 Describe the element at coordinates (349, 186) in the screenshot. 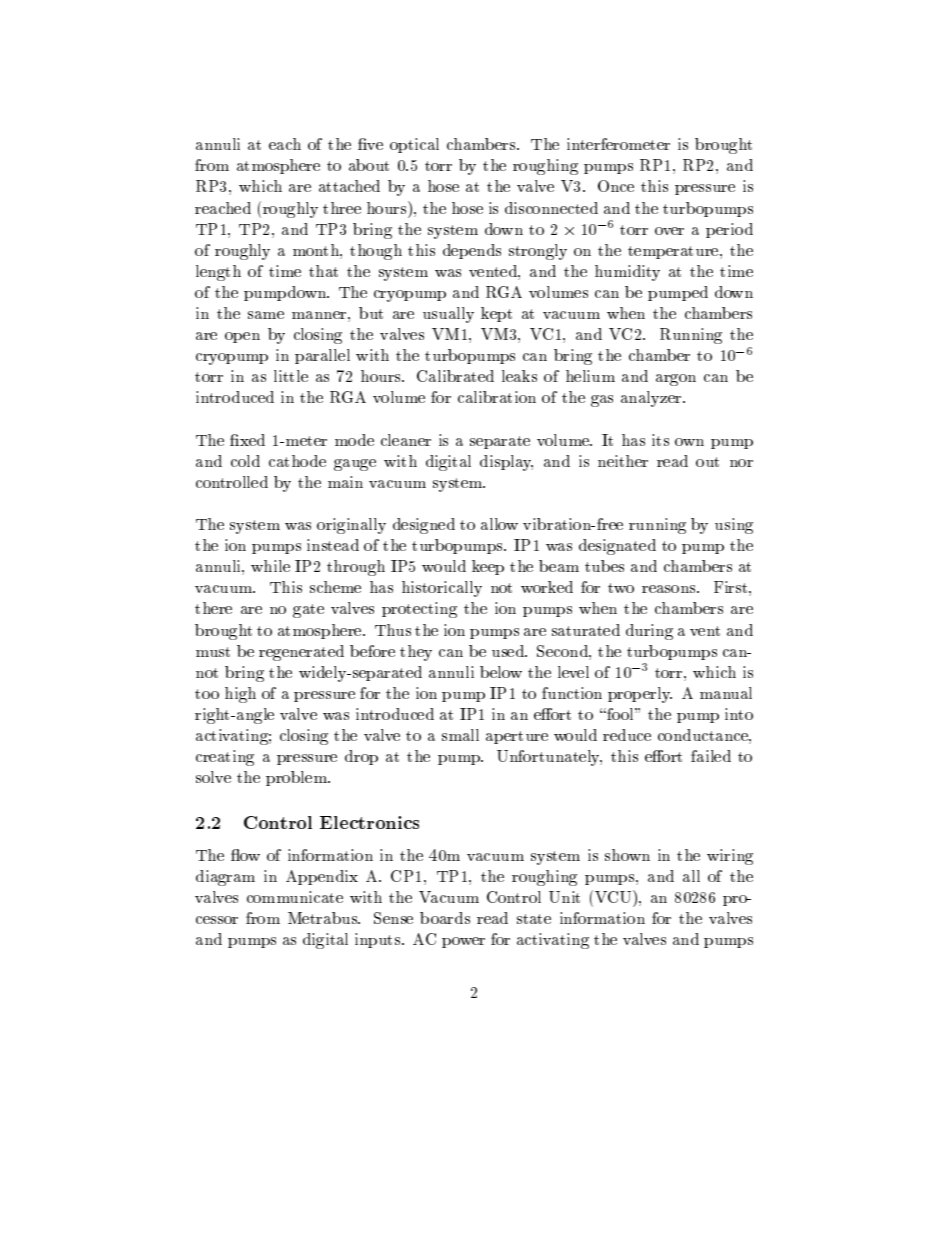

I see `attached` at that location.
